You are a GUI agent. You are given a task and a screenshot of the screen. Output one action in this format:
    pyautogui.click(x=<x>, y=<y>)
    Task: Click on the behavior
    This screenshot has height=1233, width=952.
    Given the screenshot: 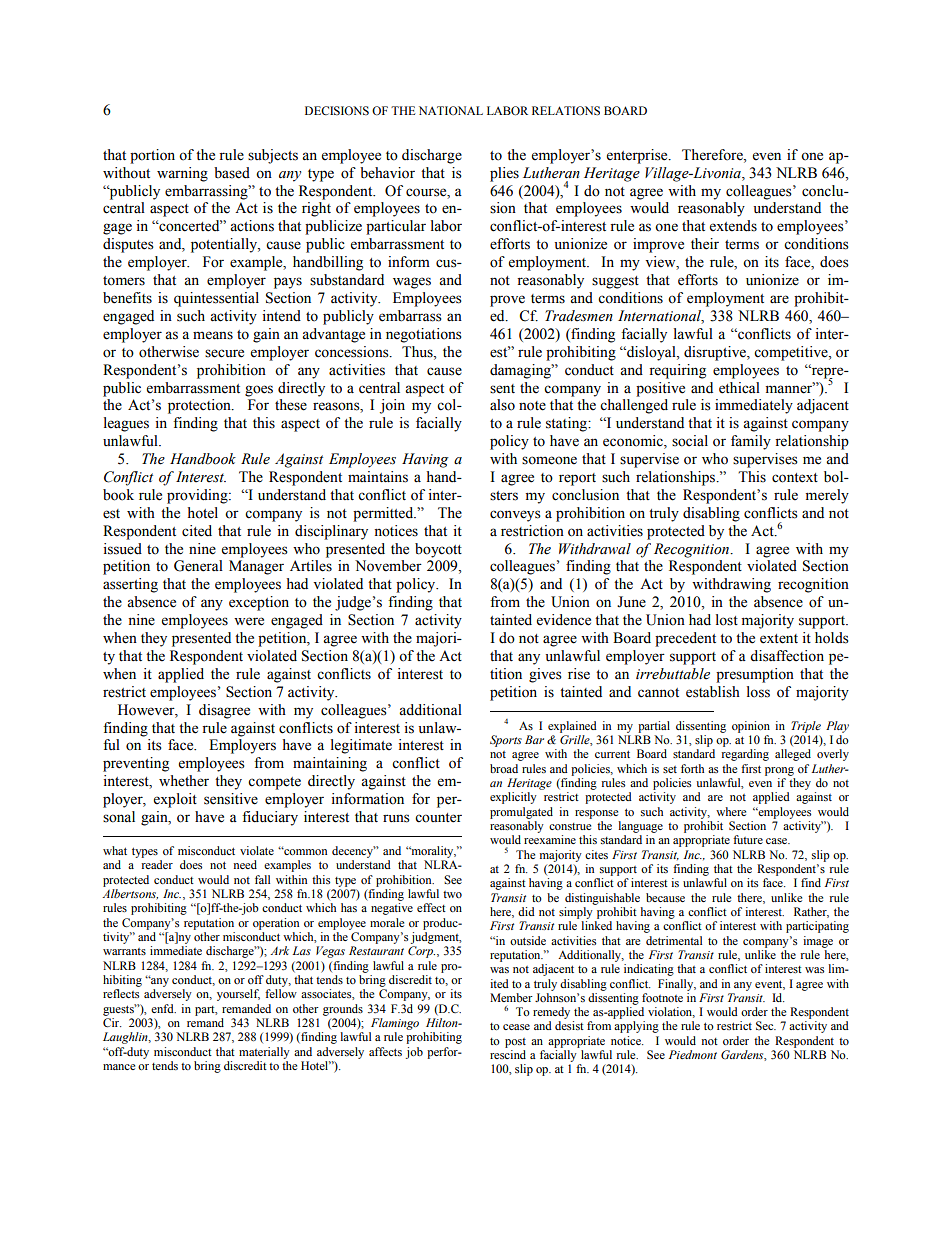 What is the action you would take?
    pyautogui.click(x=387, y=173)
